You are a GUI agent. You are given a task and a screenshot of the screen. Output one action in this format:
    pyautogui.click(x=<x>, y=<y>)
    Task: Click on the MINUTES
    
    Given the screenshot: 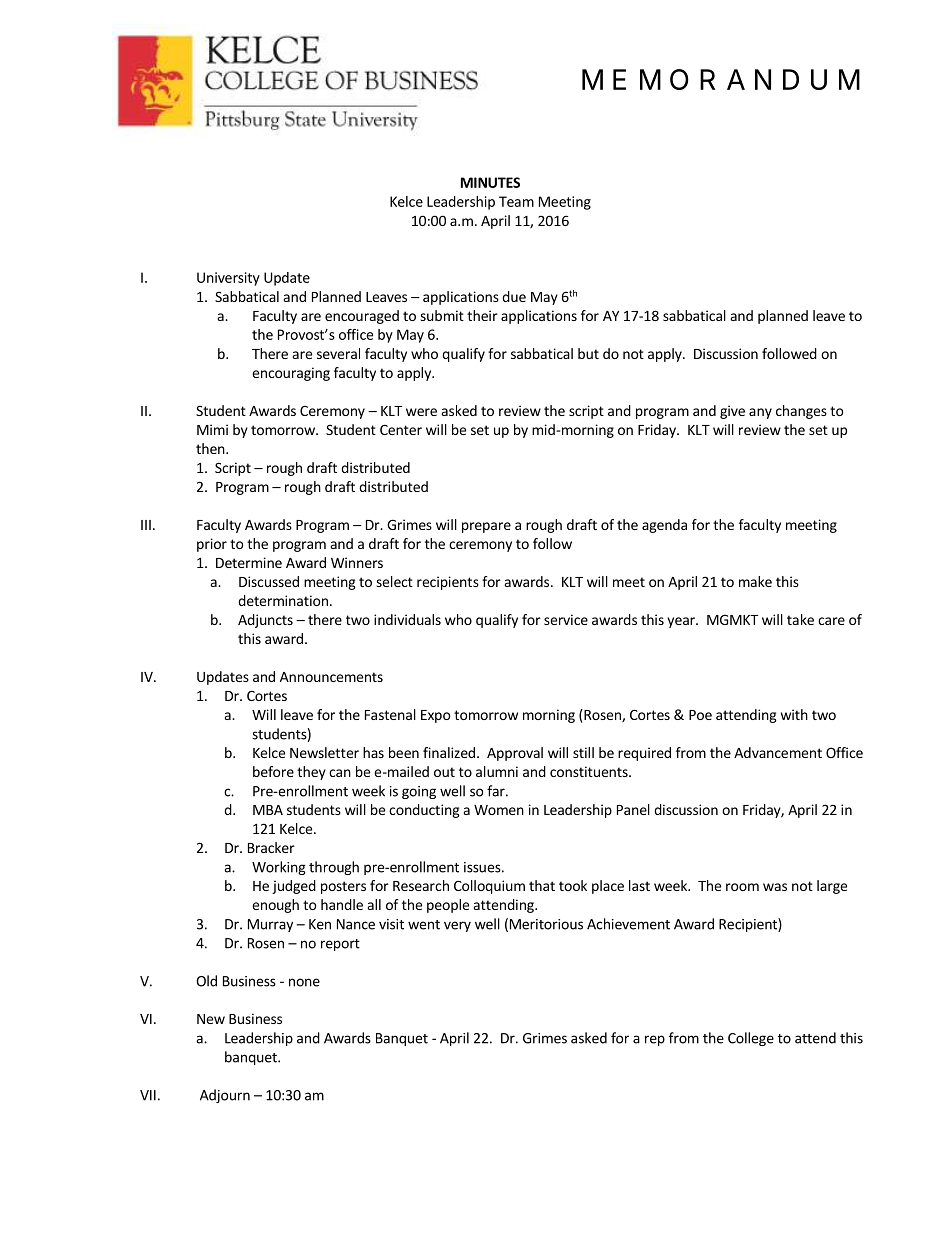 What is the action you would take?
    pyautogui.click(x=490, y=182)
